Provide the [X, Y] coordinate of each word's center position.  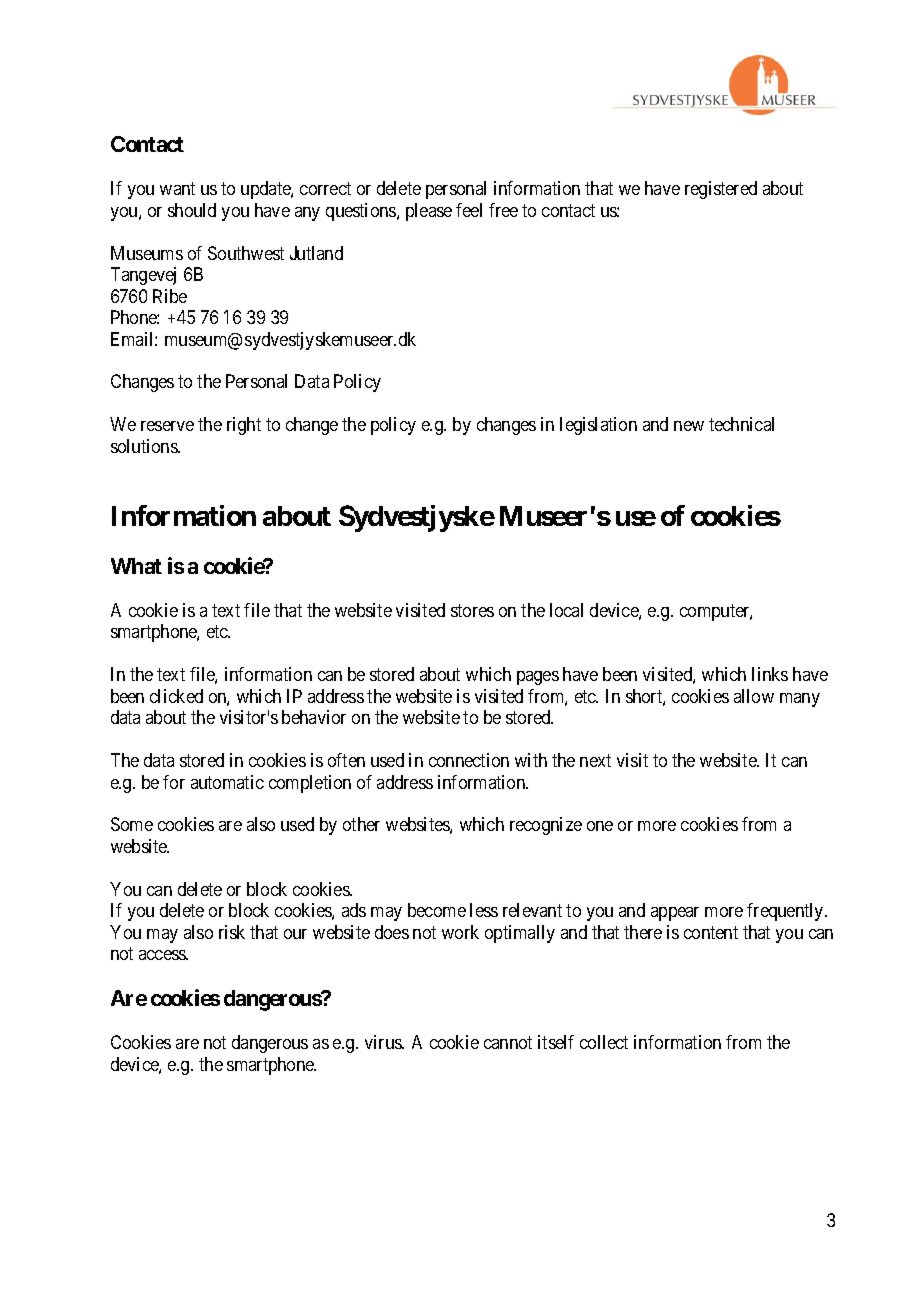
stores [472, 610]
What [136, 566]
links [770, 674]
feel [469, 210]
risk [232, 932]
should [192, 210]
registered [721, 190]
